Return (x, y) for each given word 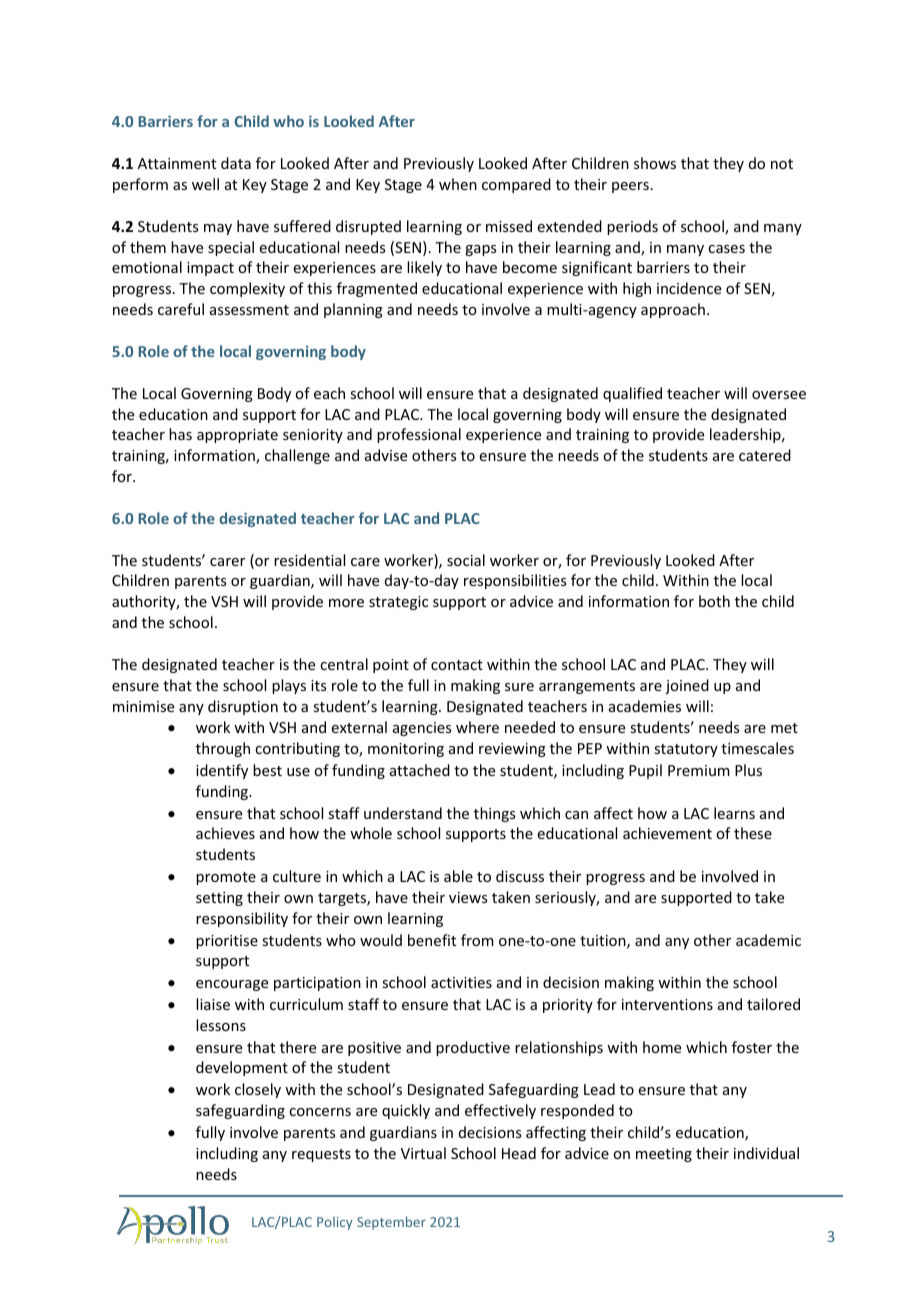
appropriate (237, 436)
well (205, 184)
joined (687, 686)
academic (768, 940)
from (477, 940)
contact (457, 665)
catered (765, 455)
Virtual (423, 1153)
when (458, 184)
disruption (243, 707)
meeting (664, 1155)
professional (419, 435)
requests (321, 1155)
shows (655, 163)
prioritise (227, 942)
